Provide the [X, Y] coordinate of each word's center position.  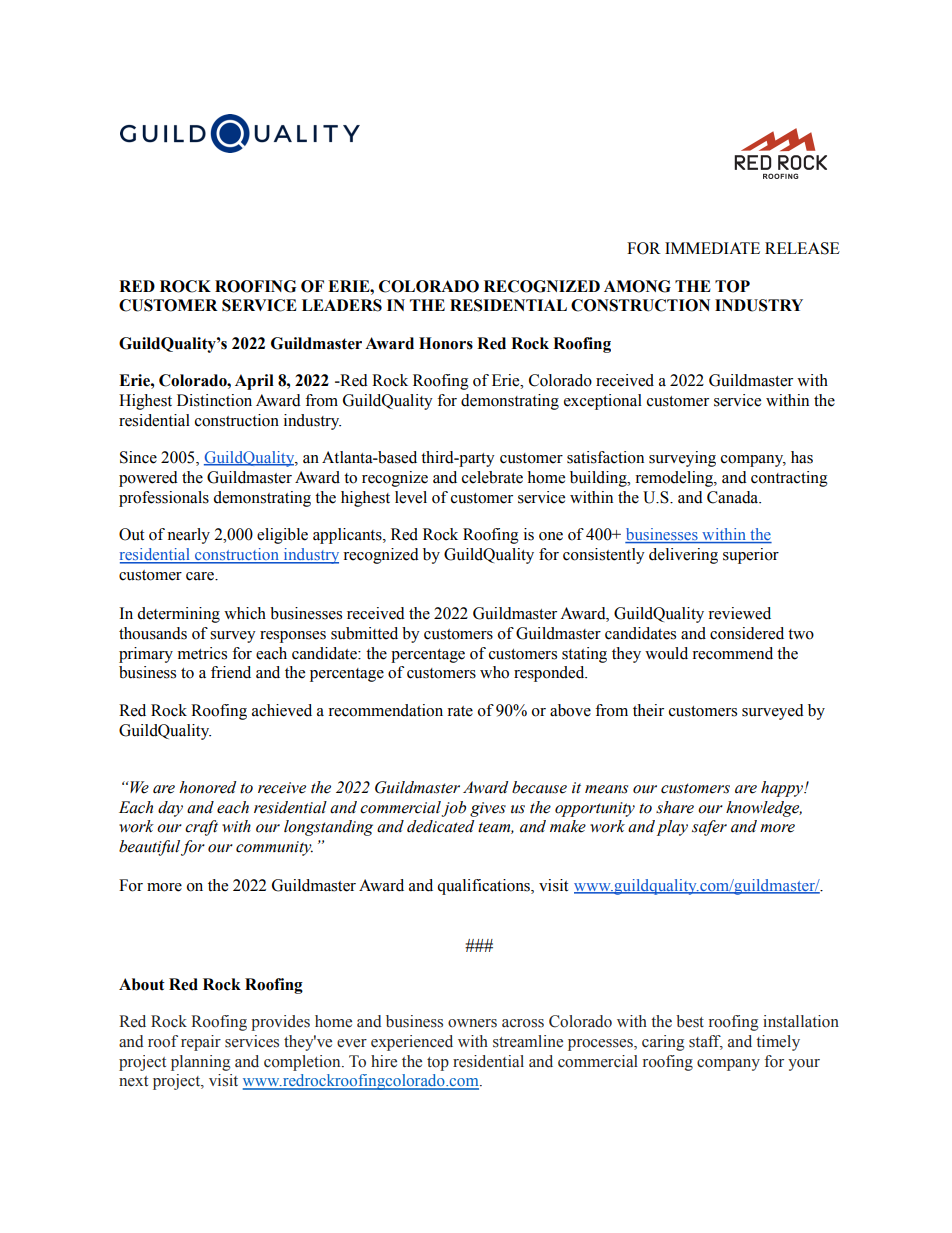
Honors [446, 343]
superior [751, 556]
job [453, 809]
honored [208, 787]
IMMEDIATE [712, 248]
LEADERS [342, 305]
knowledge [764, 809]
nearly [188, 536]
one [551, 536]
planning [200, 1063]
